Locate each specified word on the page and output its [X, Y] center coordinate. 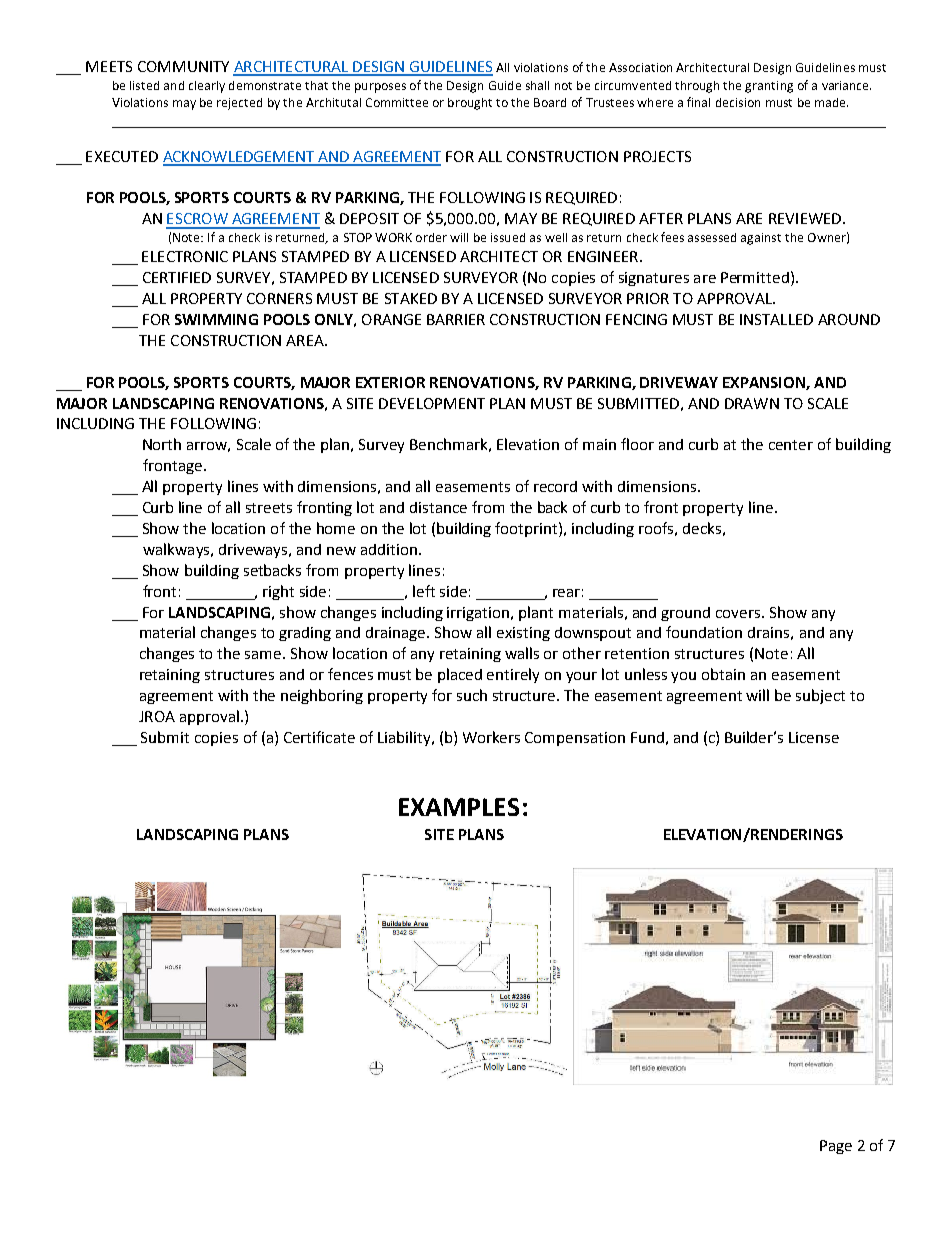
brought [470, 104]
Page [836, 1147]
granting [769, 87]
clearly [207, 87]
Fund [647, 737]
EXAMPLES [459, 807]
